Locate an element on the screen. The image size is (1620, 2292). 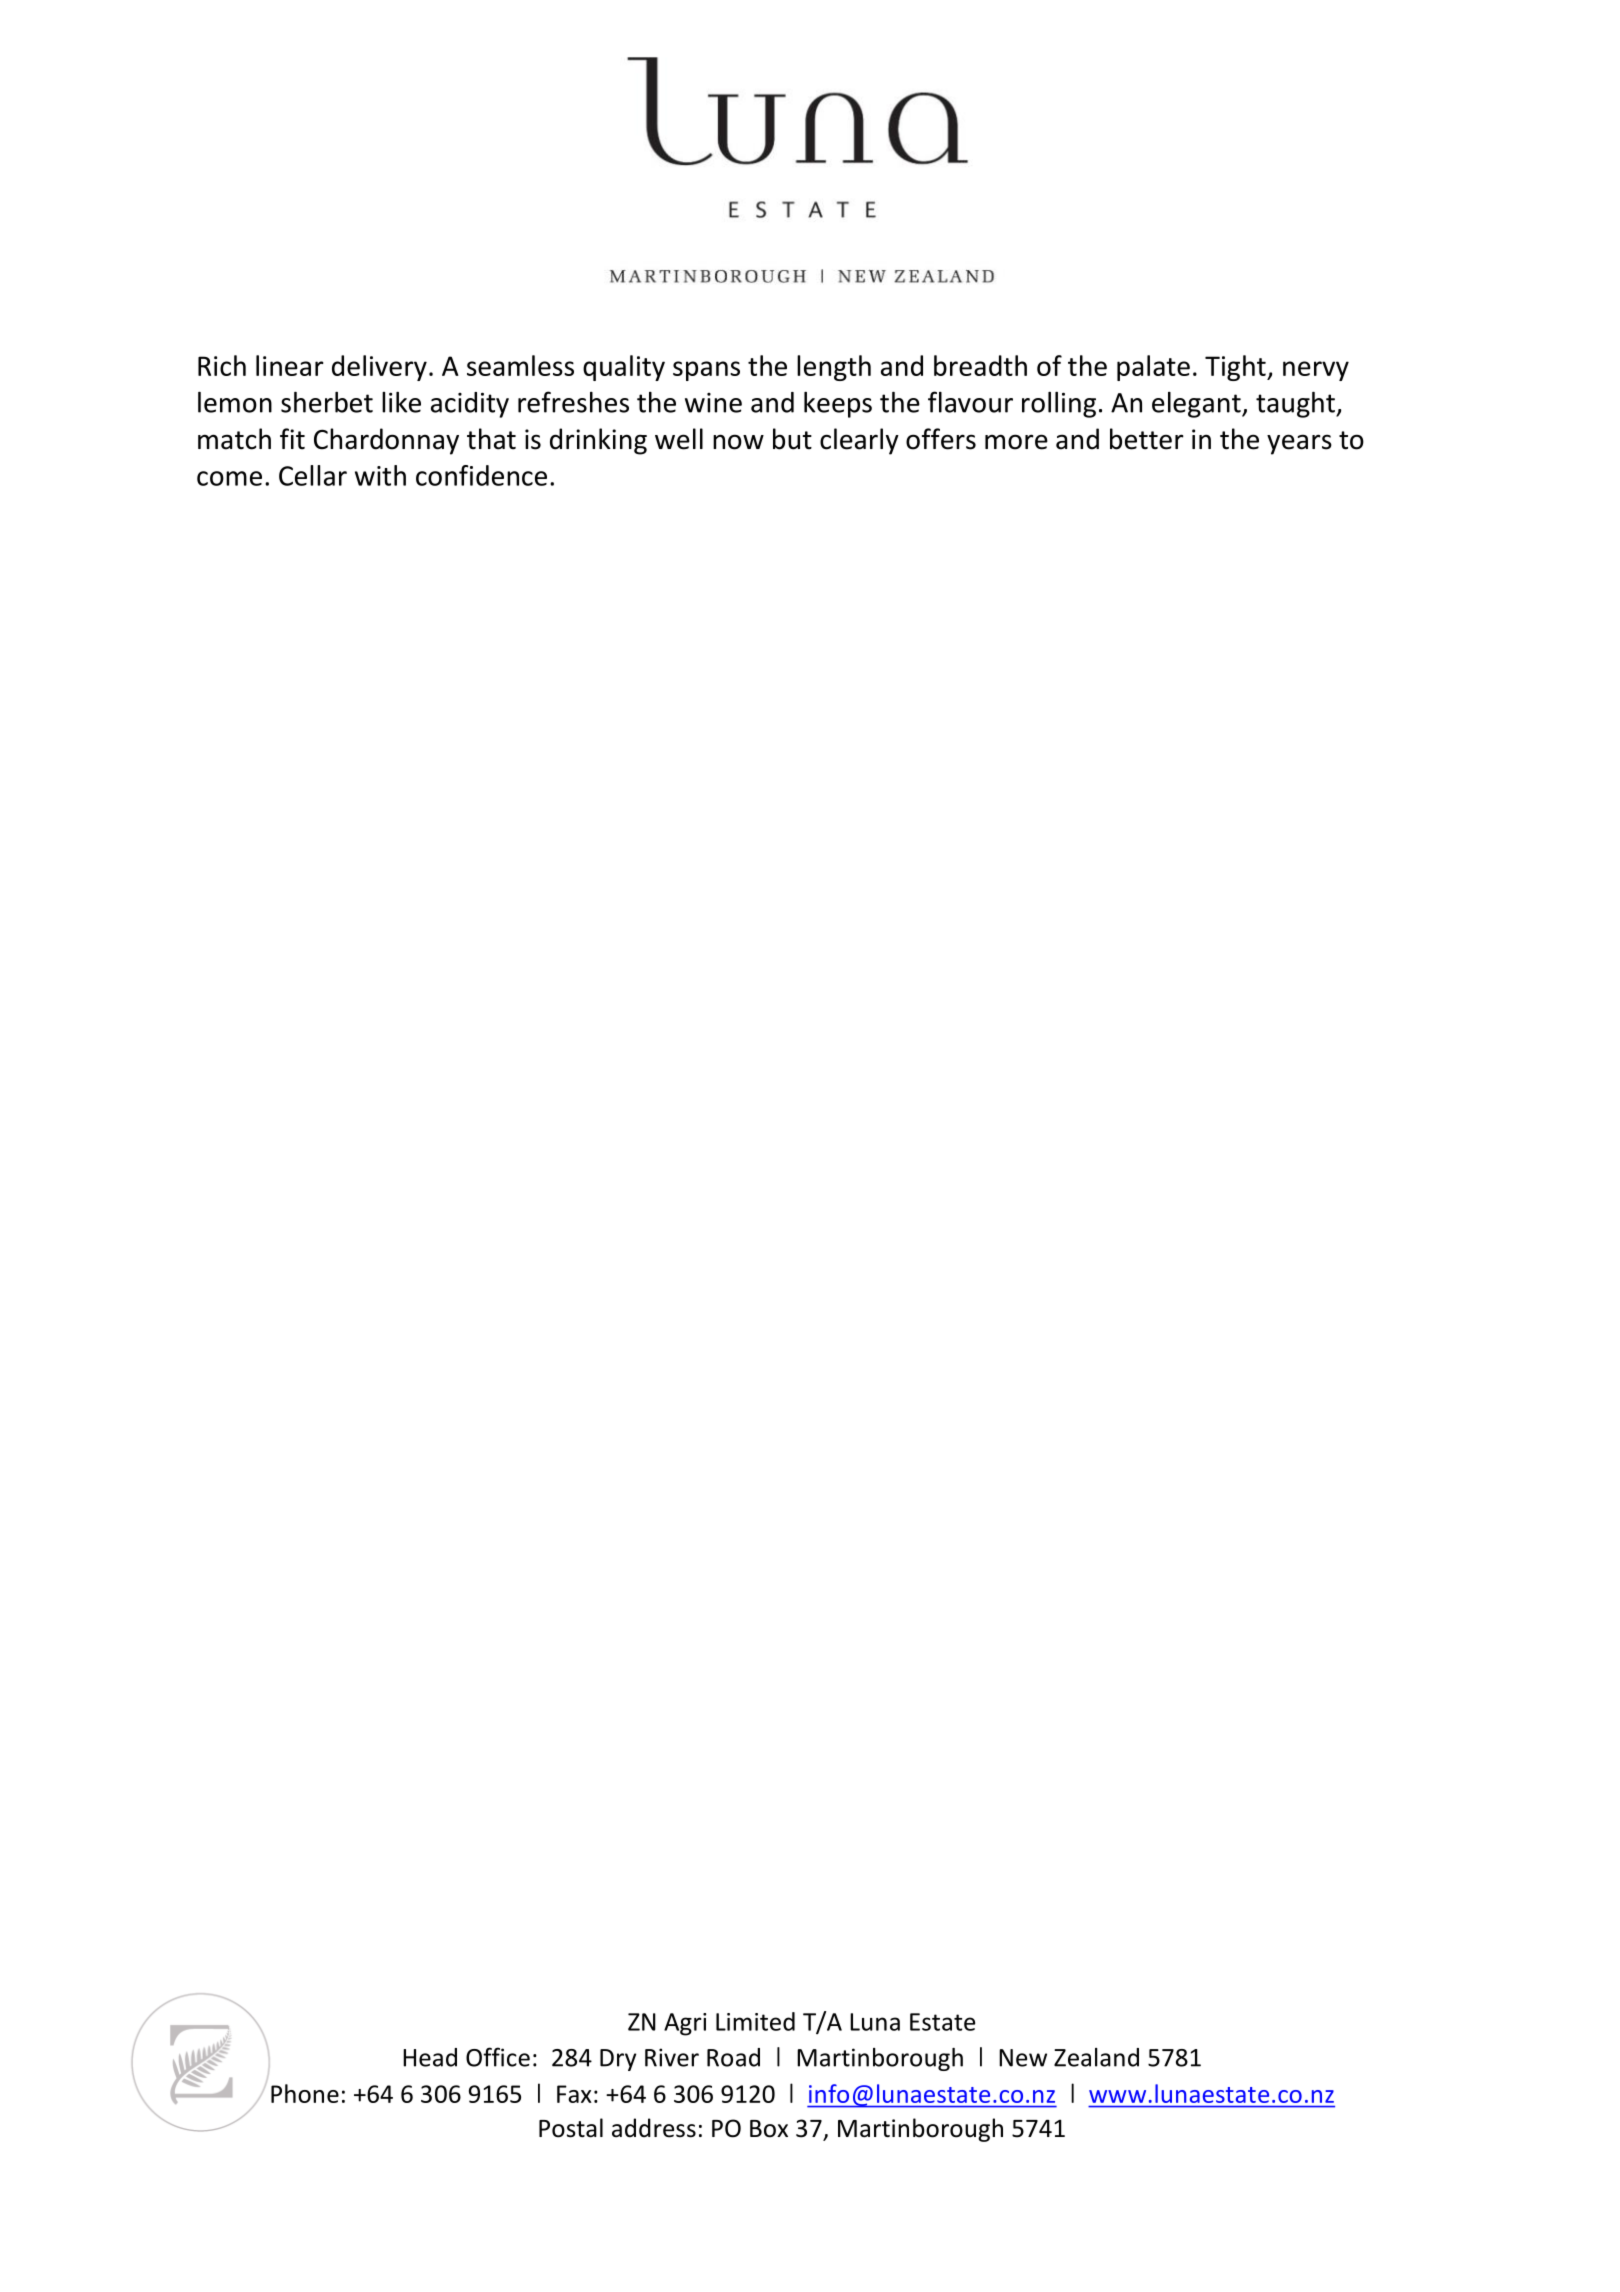
elegant is located at coordinates (1197, 405).
